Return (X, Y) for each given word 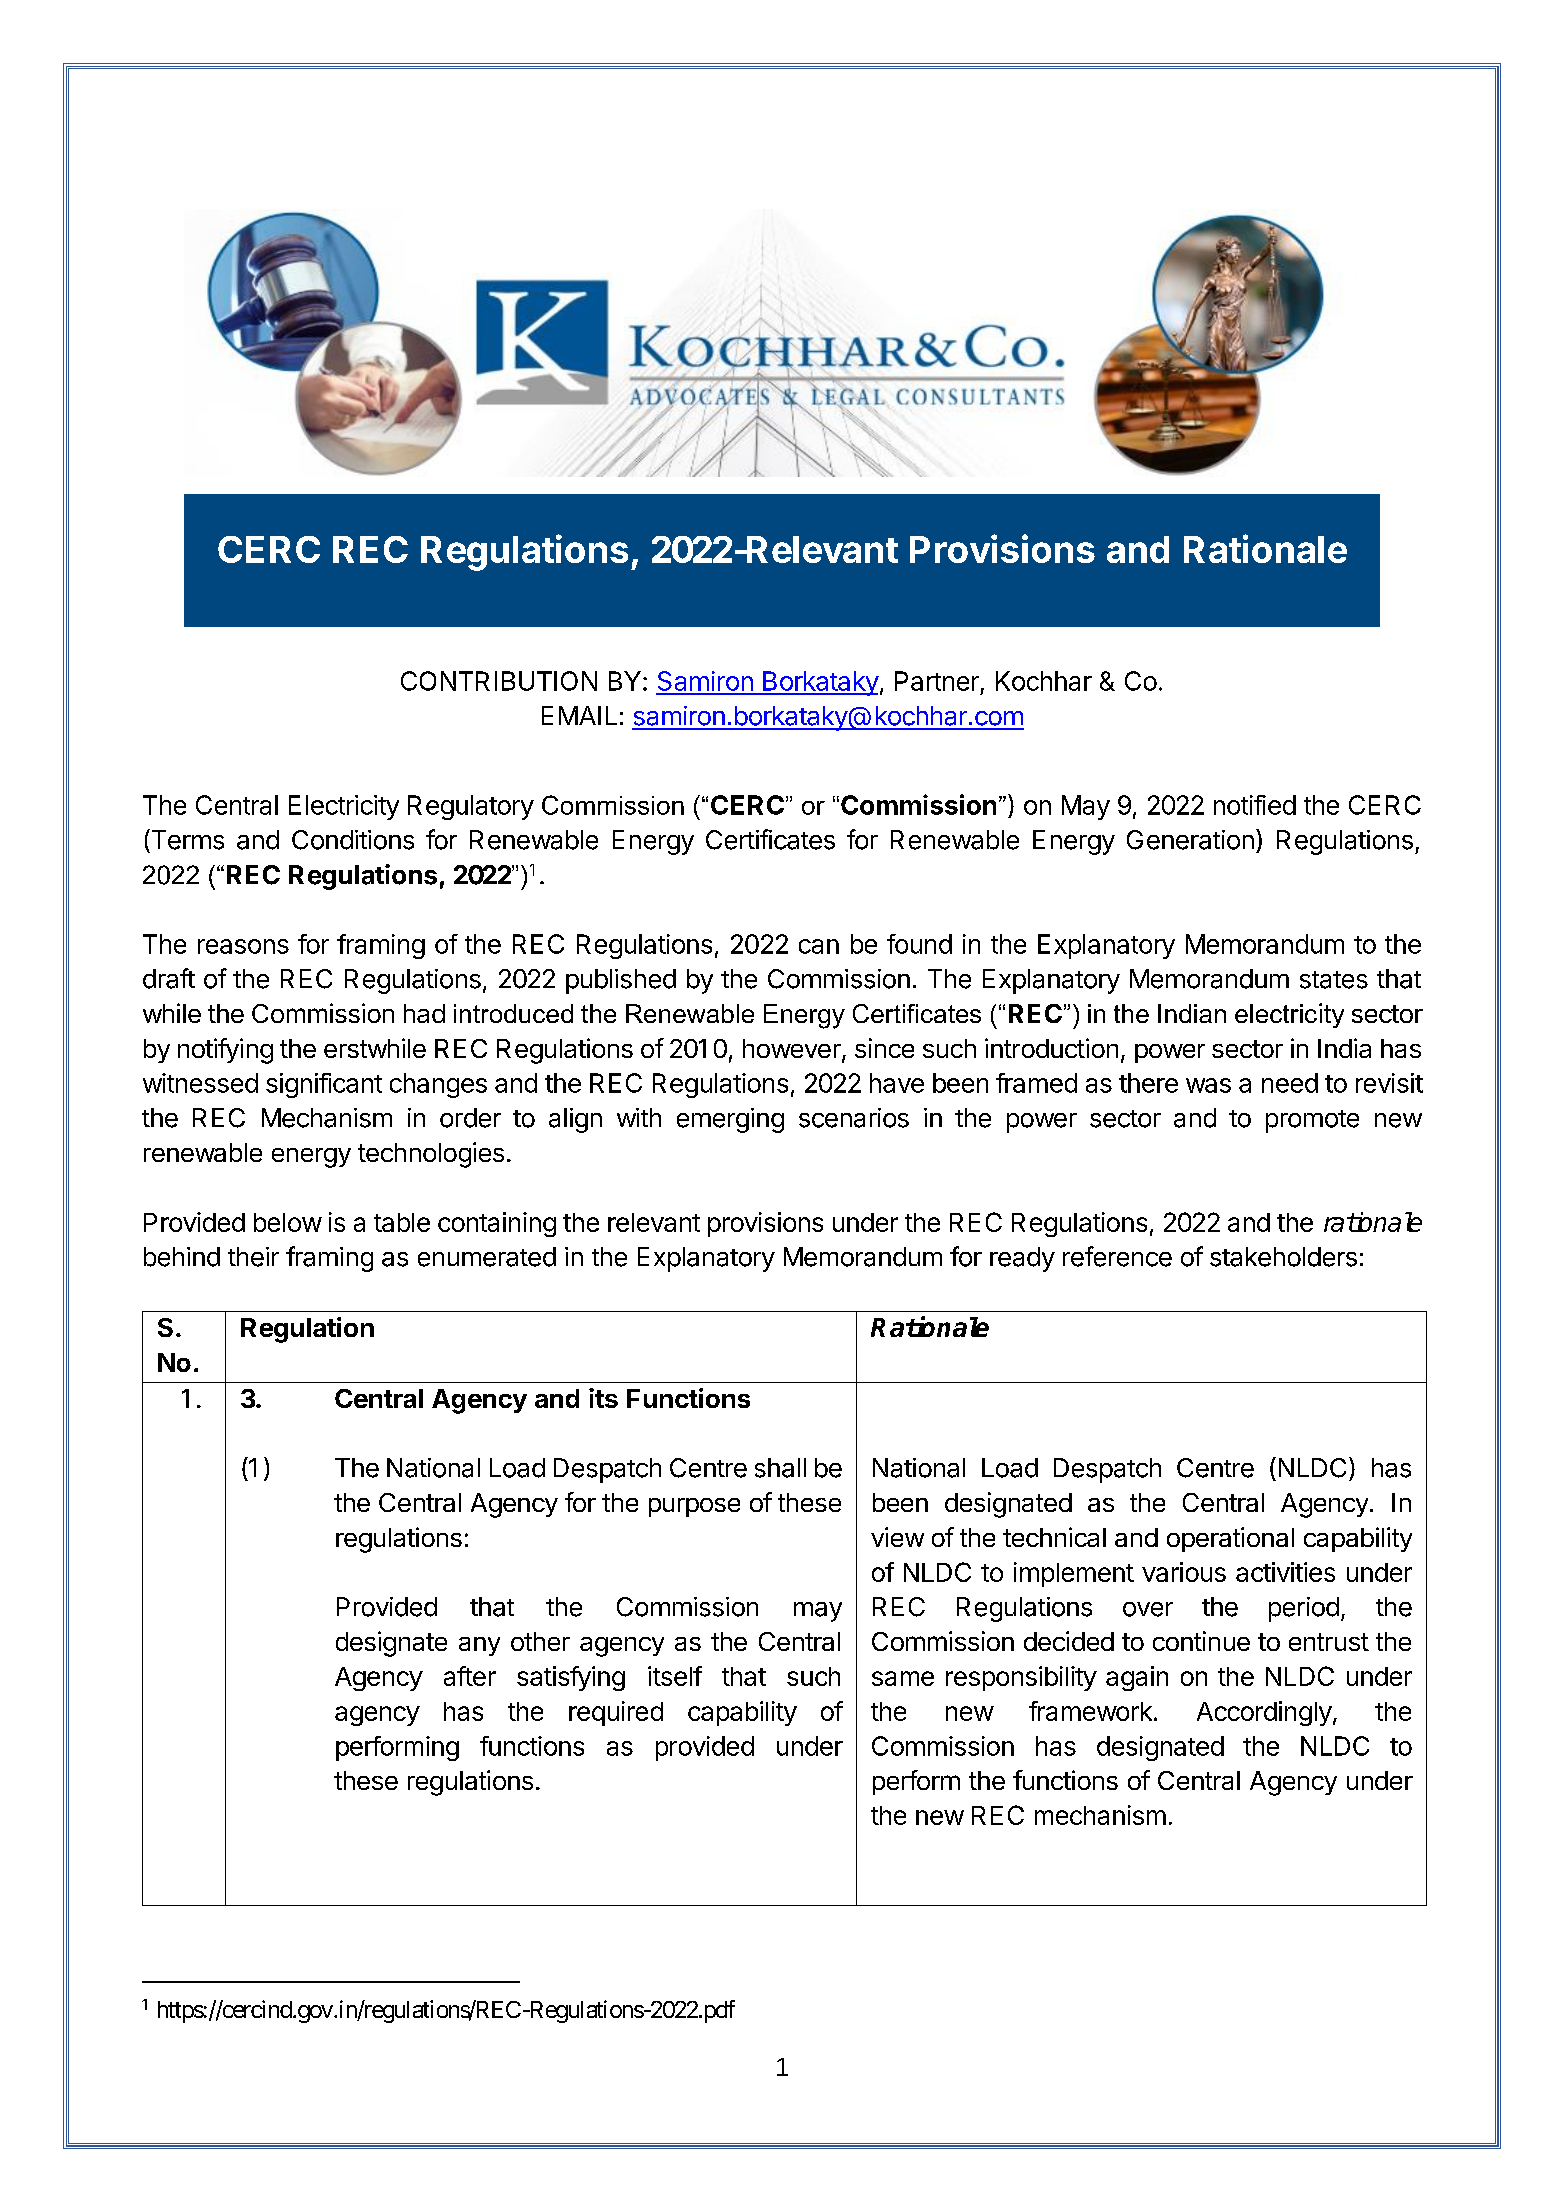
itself (675, 1676)
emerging (730, 1120)
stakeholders (1283, 1257)
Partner (937, 681)
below (288, 1222)
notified (1255, 805)
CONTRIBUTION (499, 681)
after (470, 1676)
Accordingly (1264, 1713)
